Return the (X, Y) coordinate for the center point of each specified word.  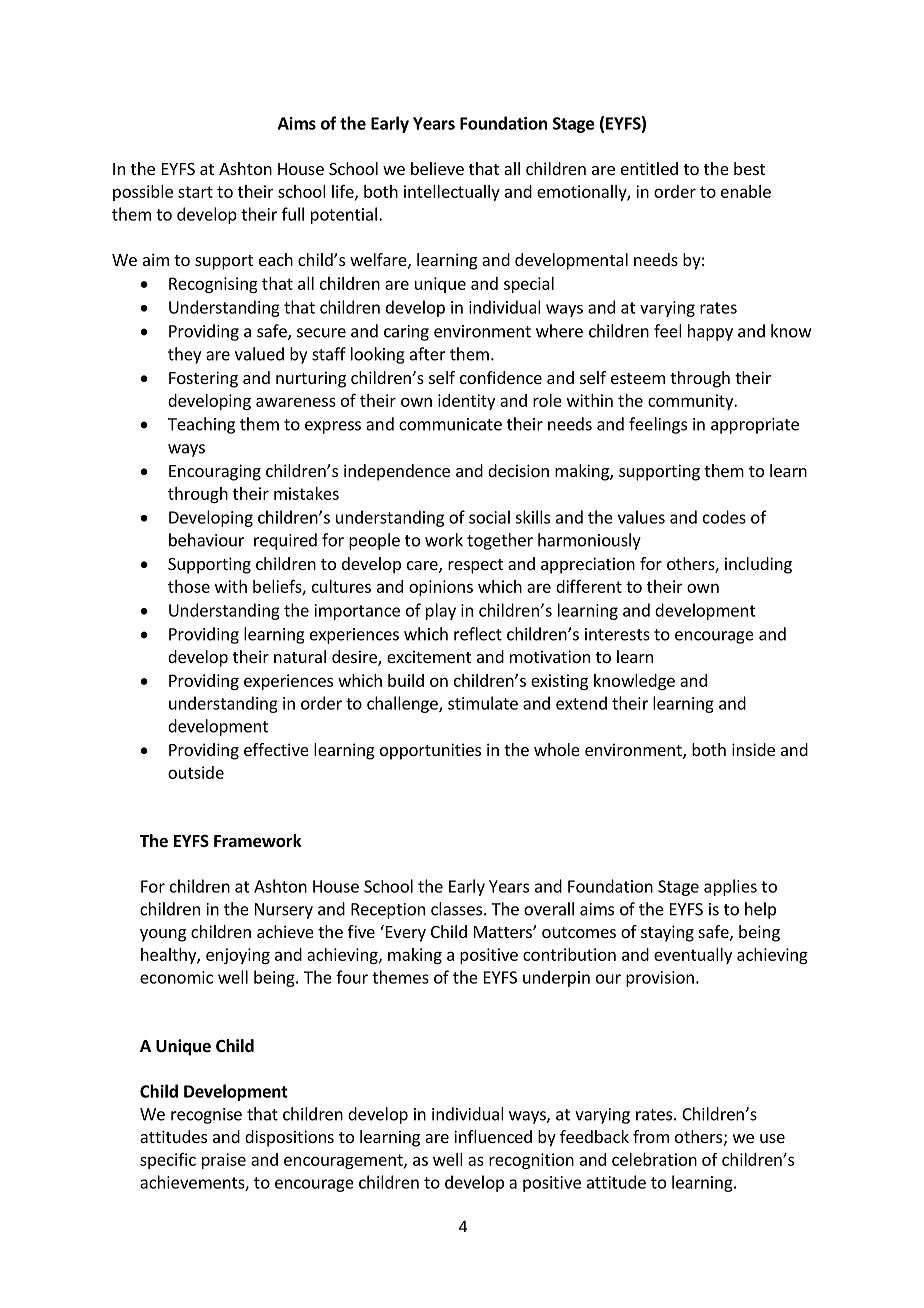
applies (730, 887)
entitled (649, 168)
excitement (429, 656)
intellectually (452, 193)
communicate (450, 424)
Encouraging (215, 472)
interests (617, 634)
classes (456, 909)
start (195, 192)
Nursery (284, 911)
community (691, 402)
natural (300, 656)
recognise (206, 1116)
